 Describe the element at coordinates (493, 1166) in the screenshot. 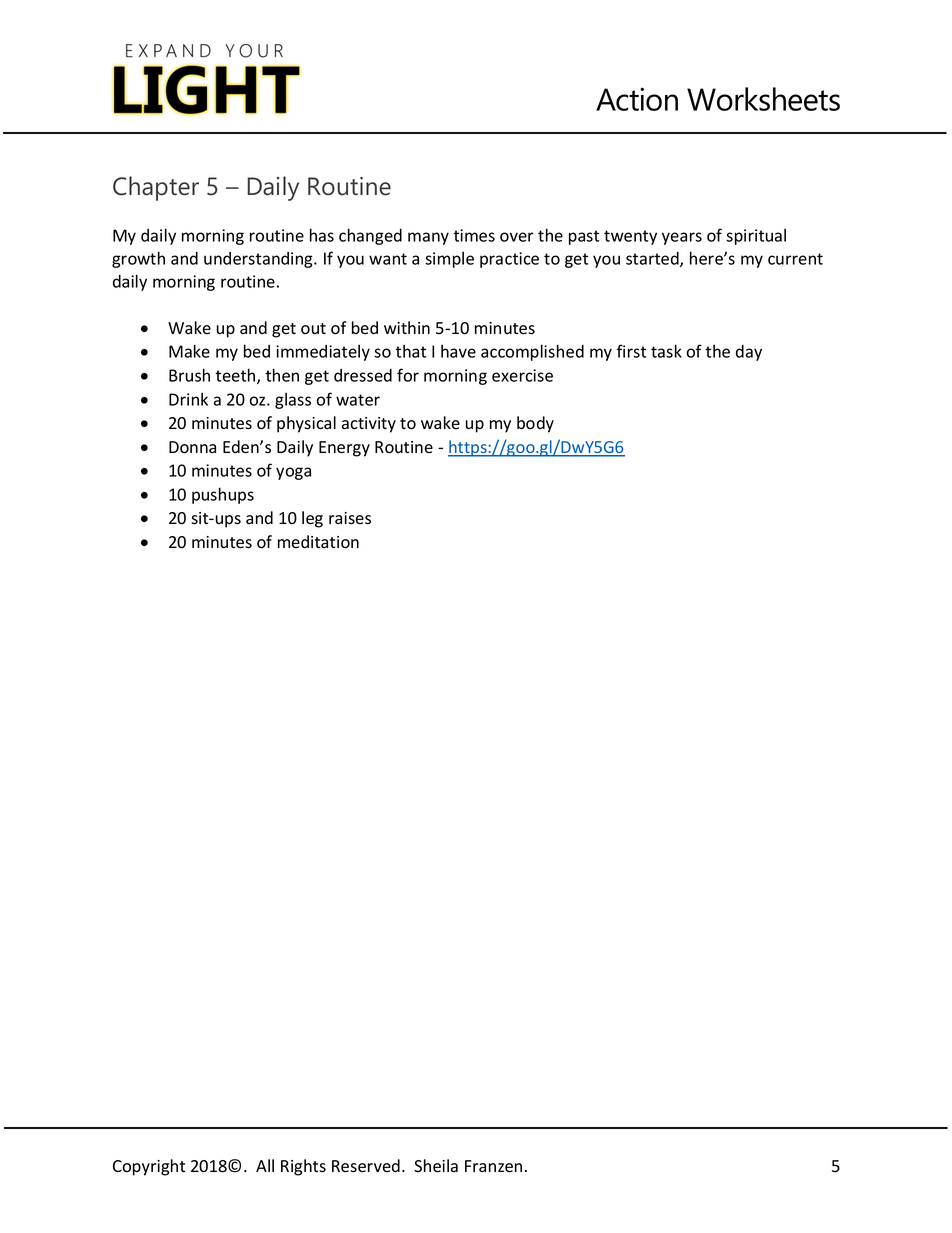

I see `Franzen` at that location.
